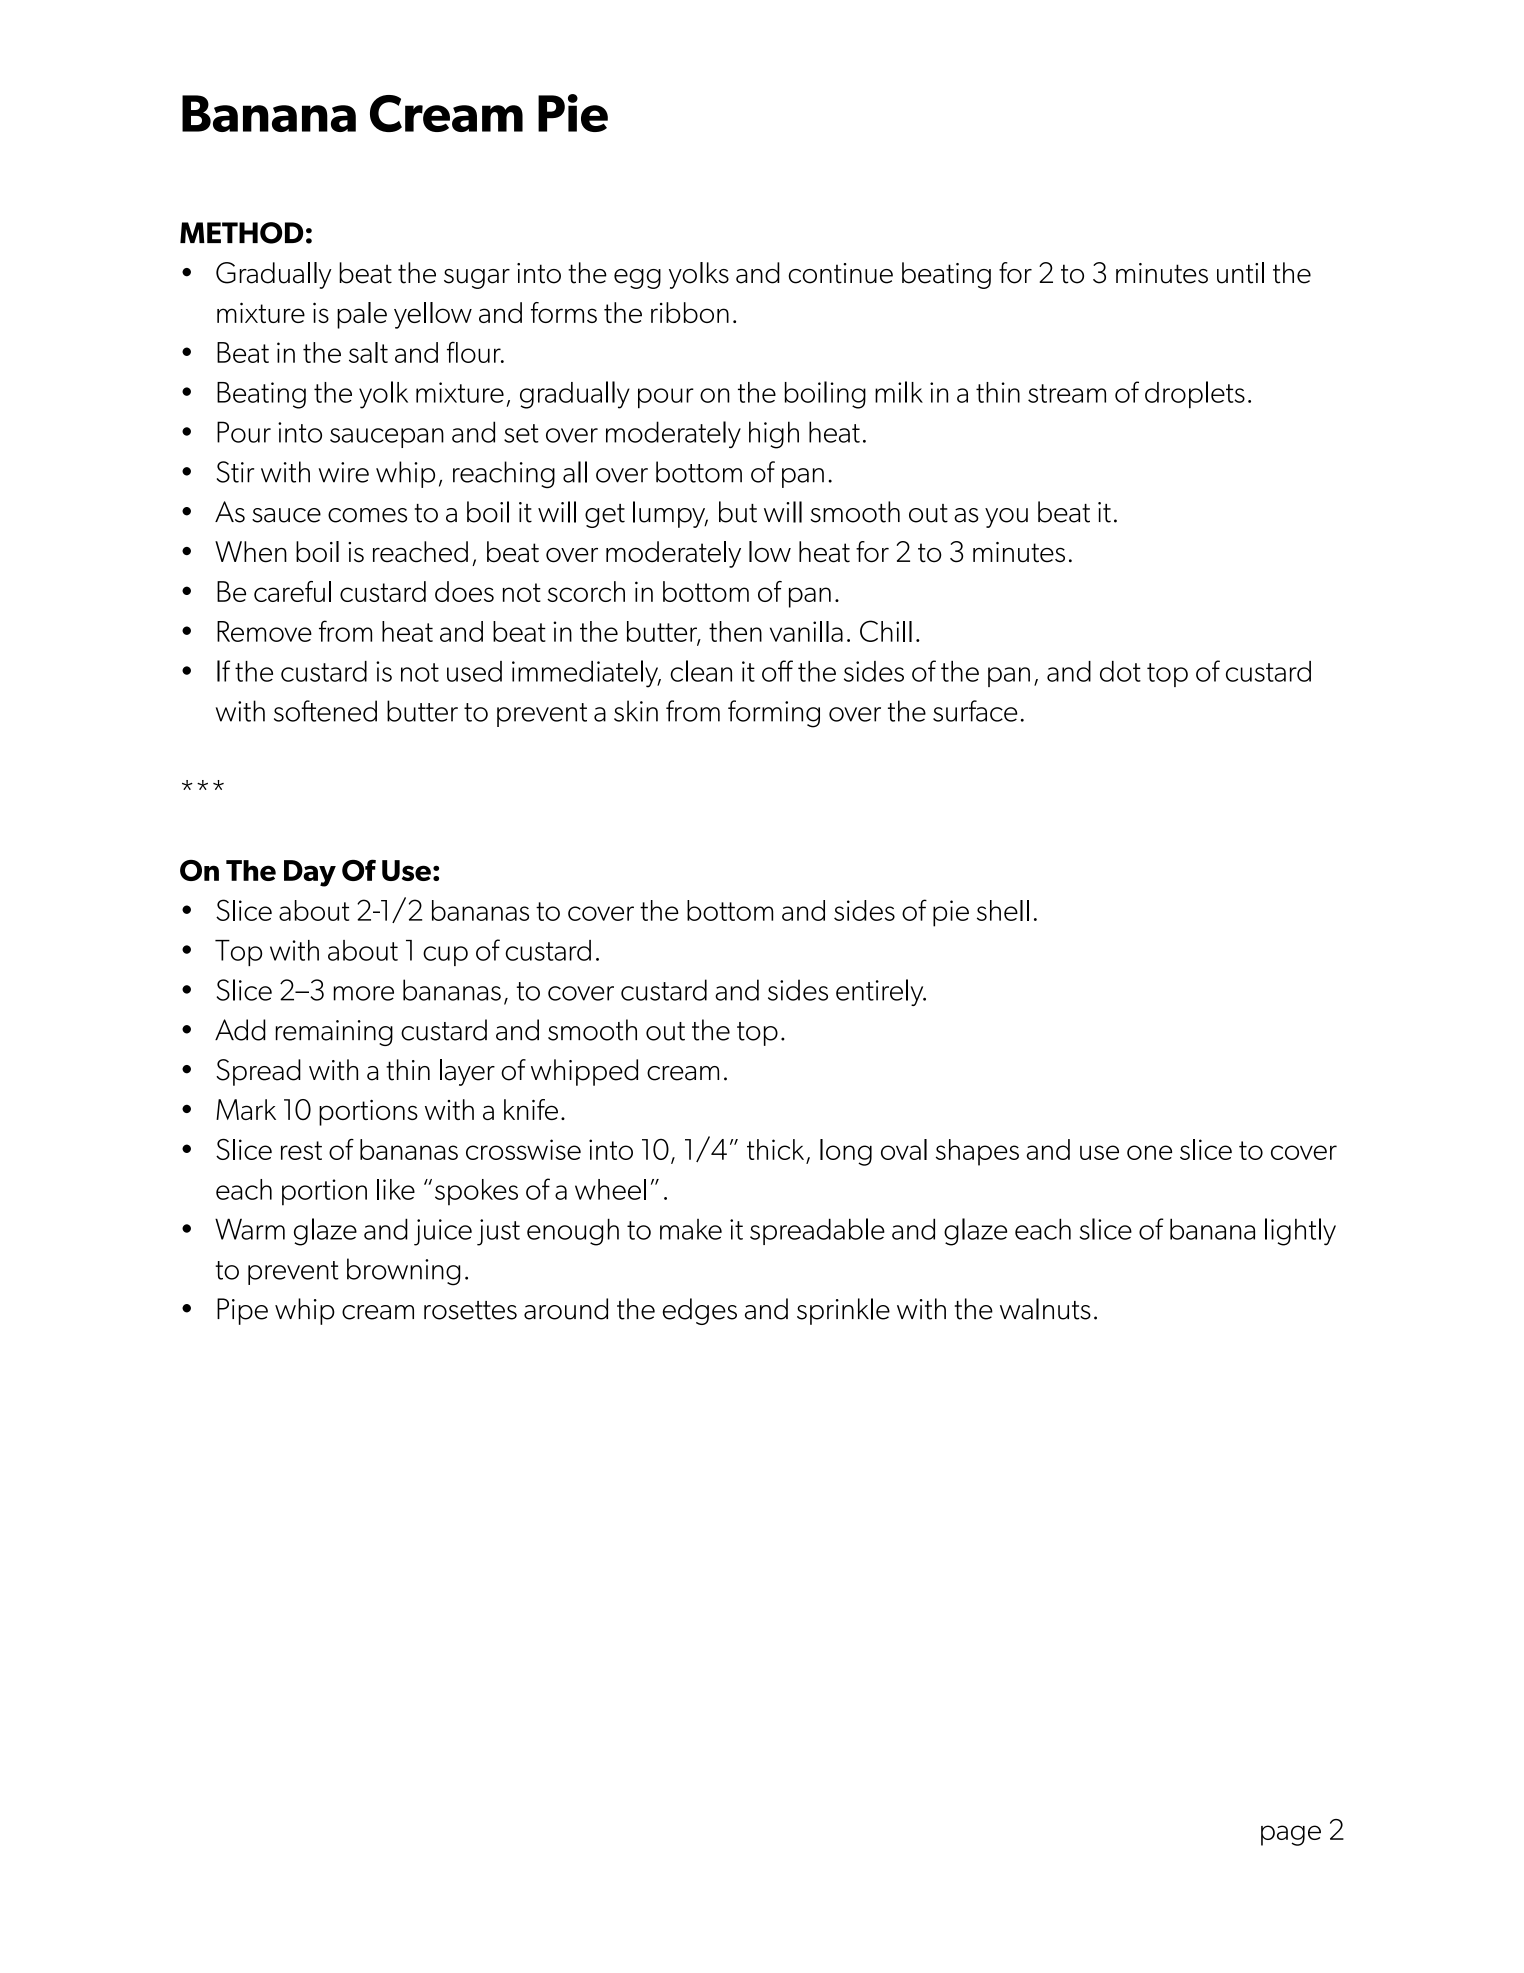 The height and width of the screenshot is (1973, 1524). Describe the element at coordinates (843, 1311) in the screenshot. I see `sprinkle` at that location.
